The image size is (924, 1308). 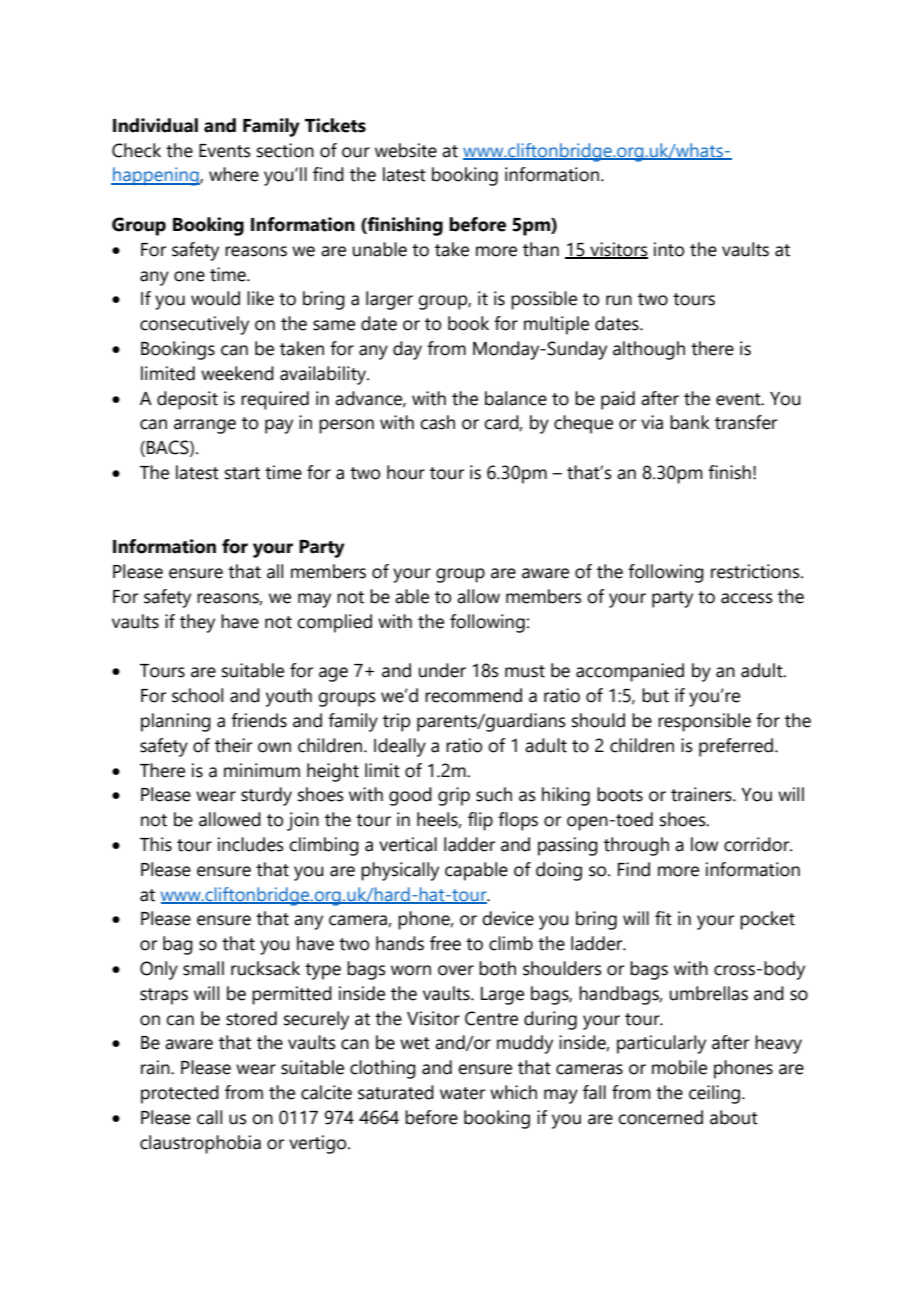 What do you see at coordinates (454, 796) in the screenshot?
I see `grip` at bounding box center [454, 796].
